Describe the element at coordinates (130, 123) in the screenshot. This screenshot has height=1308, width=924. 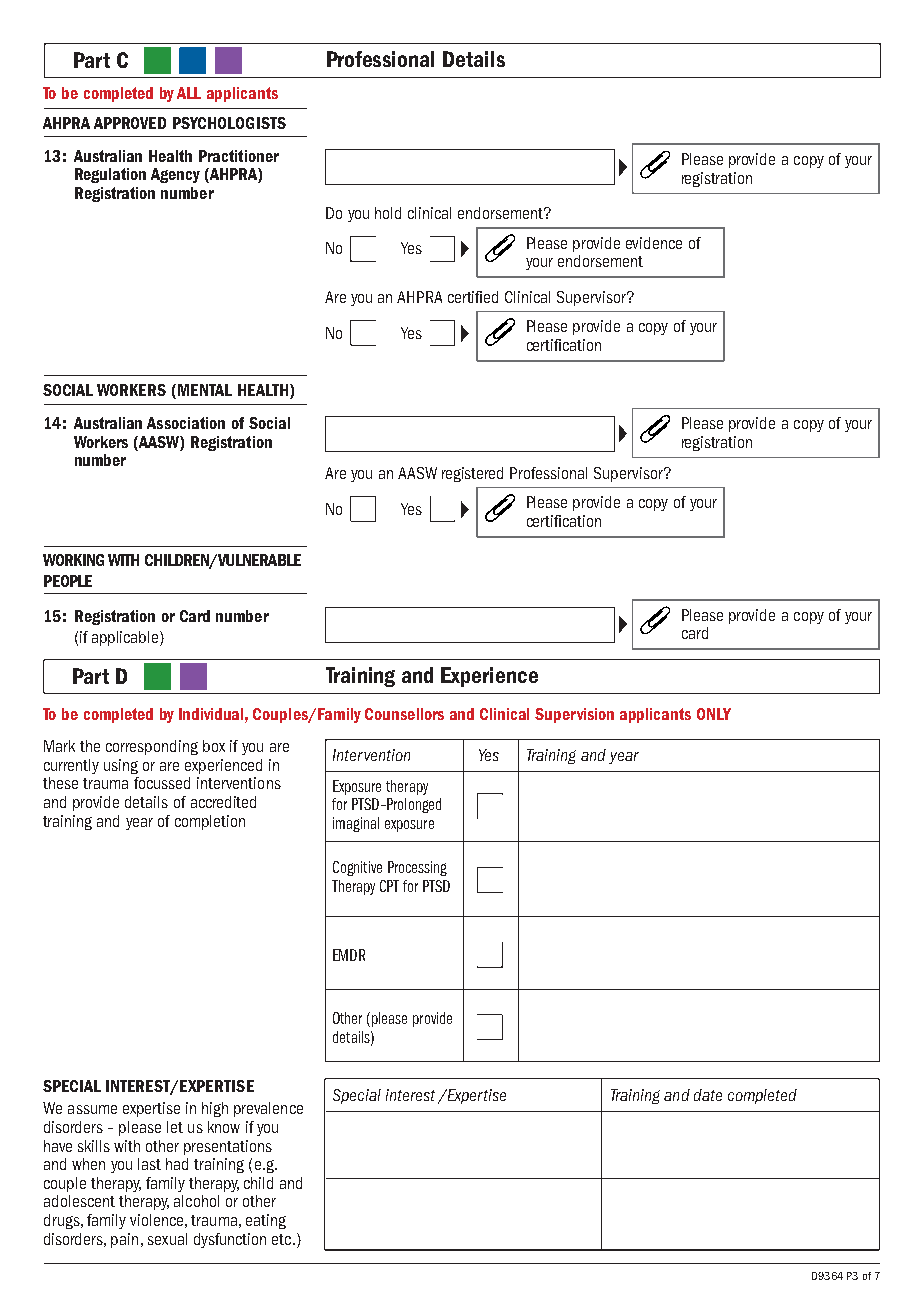
I see `APPROVED` at that location.
